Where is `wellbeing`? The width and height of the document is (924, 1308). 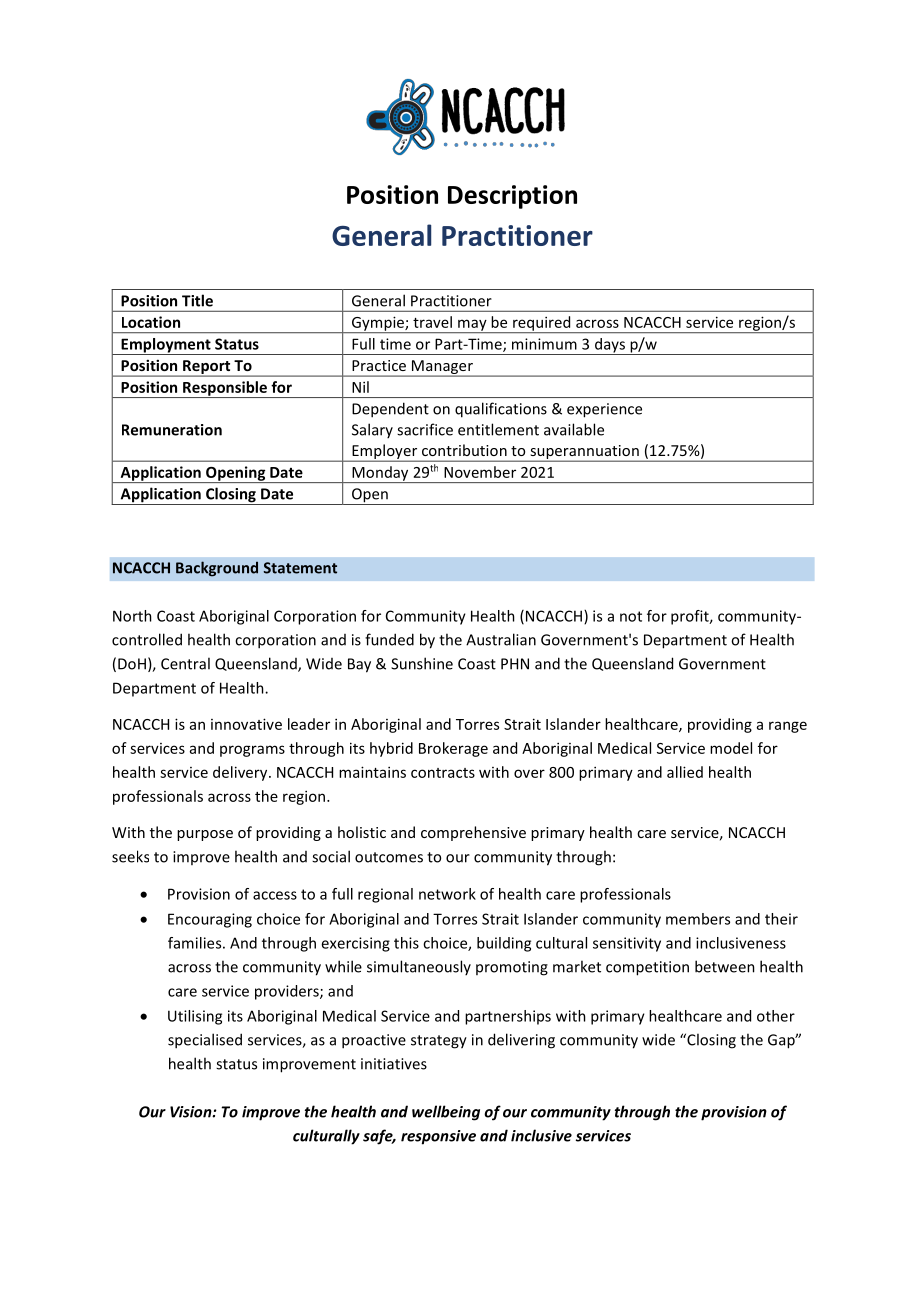
wellbeing is located at coordinates (446, 1113).
